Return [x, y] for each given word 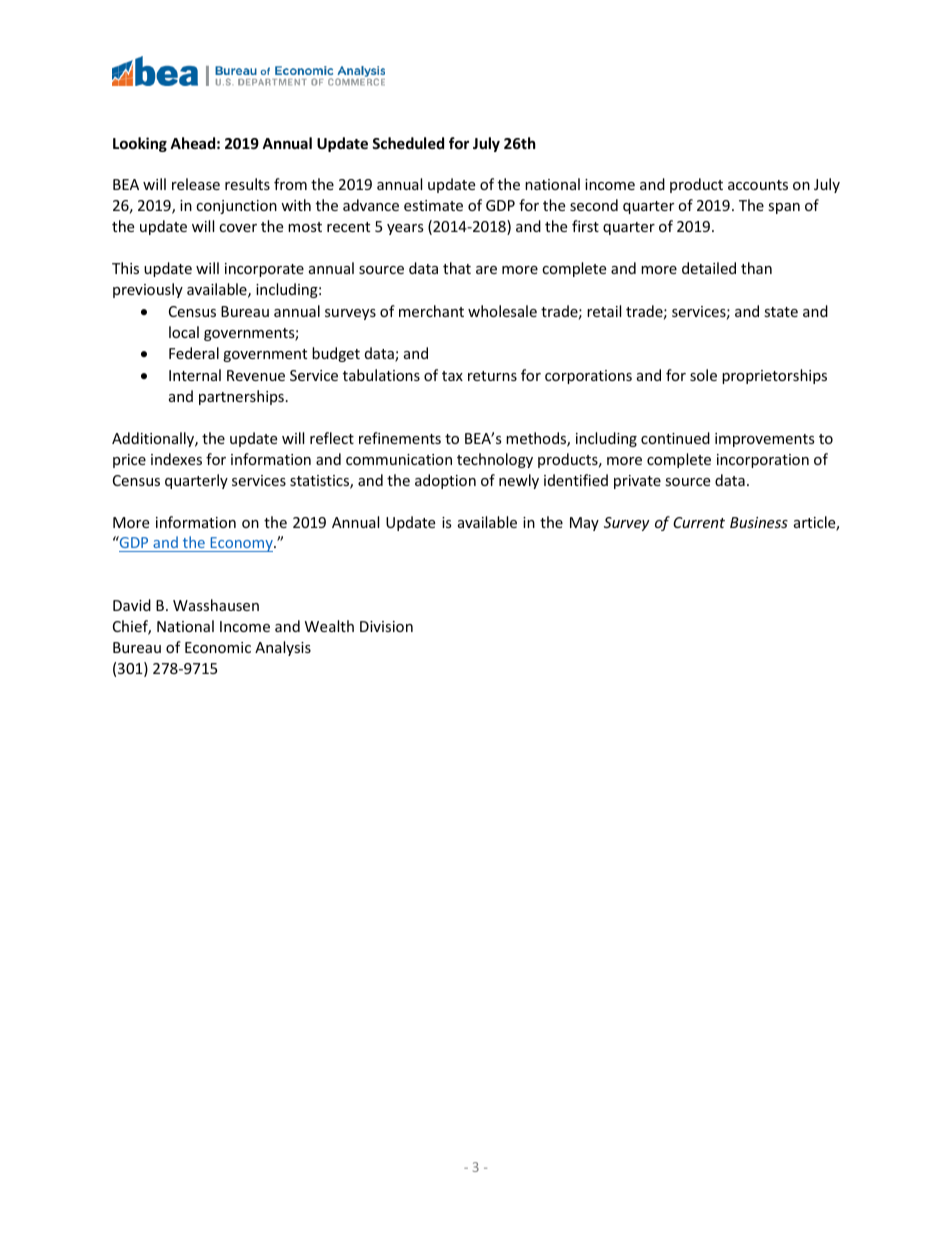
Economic [218, 647]
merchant [431, 311]
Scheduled [408, 143]
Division [386, 626]
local [184, 332]
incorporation [763, 461]
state [781, 312]
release [196, 184]
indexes [176, 459]
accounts [758, 185]
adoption [445, 481]
